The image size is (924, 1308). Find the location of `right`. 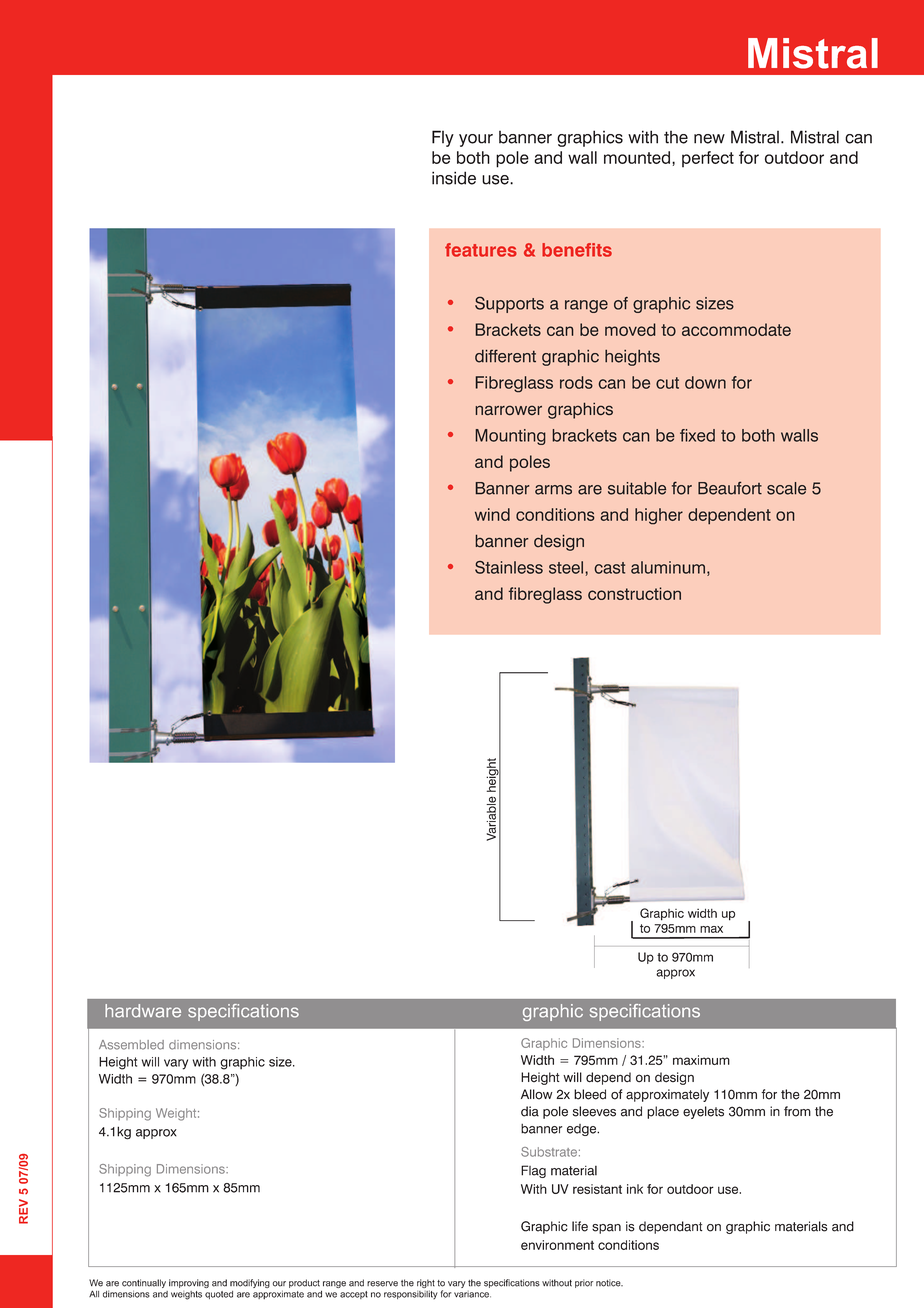

right is located at coordinates (426, 1285).
